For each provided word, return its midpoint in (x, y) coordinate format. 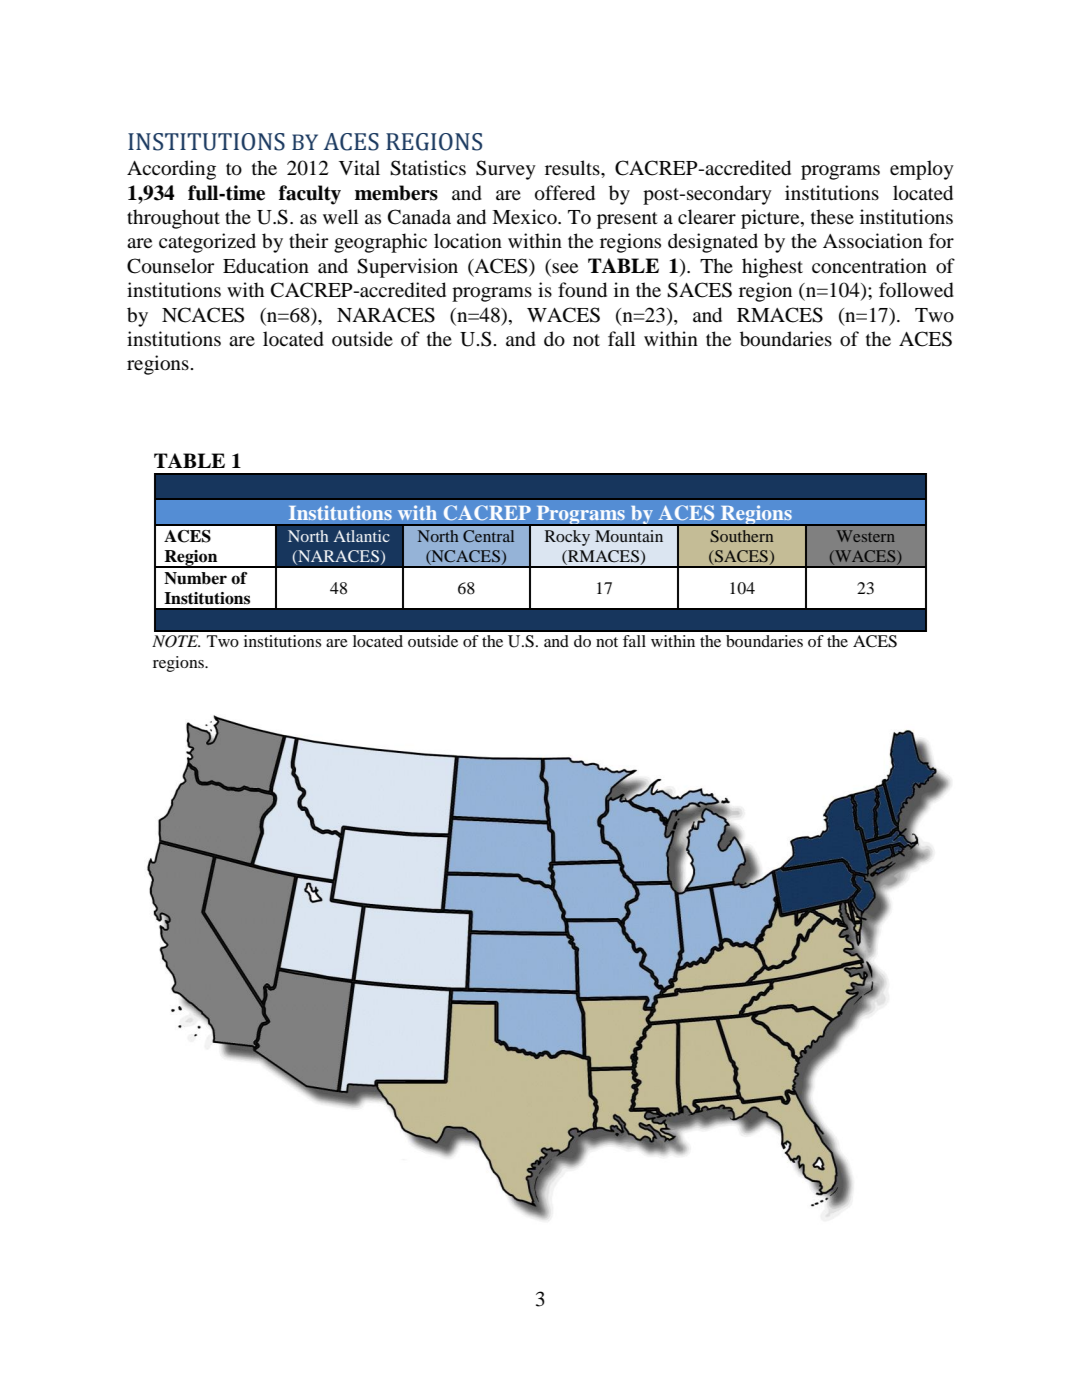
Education (266, 266)
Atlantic (362, 536)
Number (195, 578)
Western (866, 536)
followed (916, 290)
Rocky (567, 538)
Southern (741, 536)
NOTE (176, 641)
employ (922, 170)
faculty (310, 195)
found (582, 290)
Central (488, 536)
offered (565, 193)
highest (772, 268)
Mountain (629, 536)
